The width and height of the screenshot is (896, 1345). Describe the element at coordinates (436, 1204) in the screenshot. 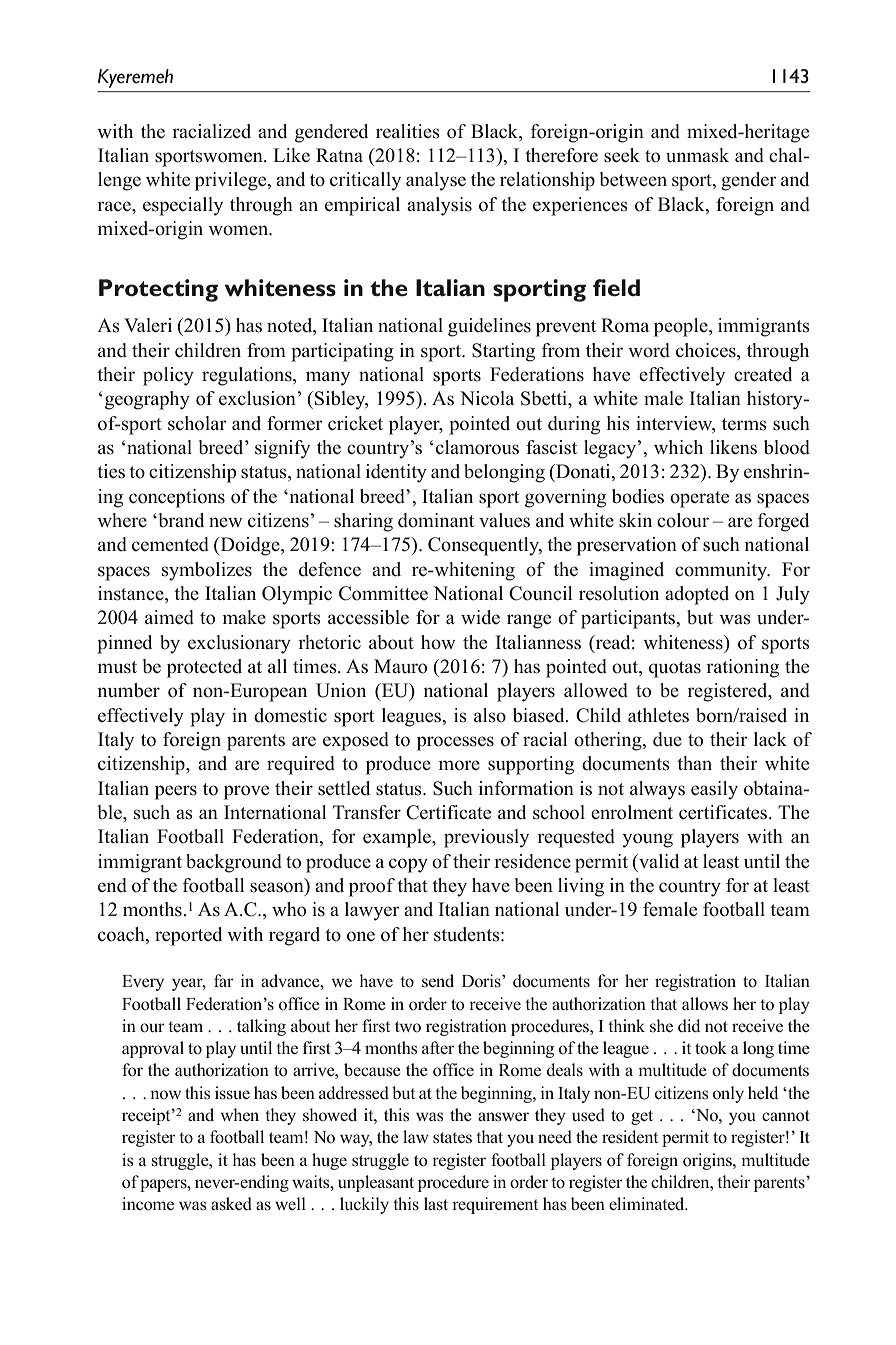

I see `last` at that location.
